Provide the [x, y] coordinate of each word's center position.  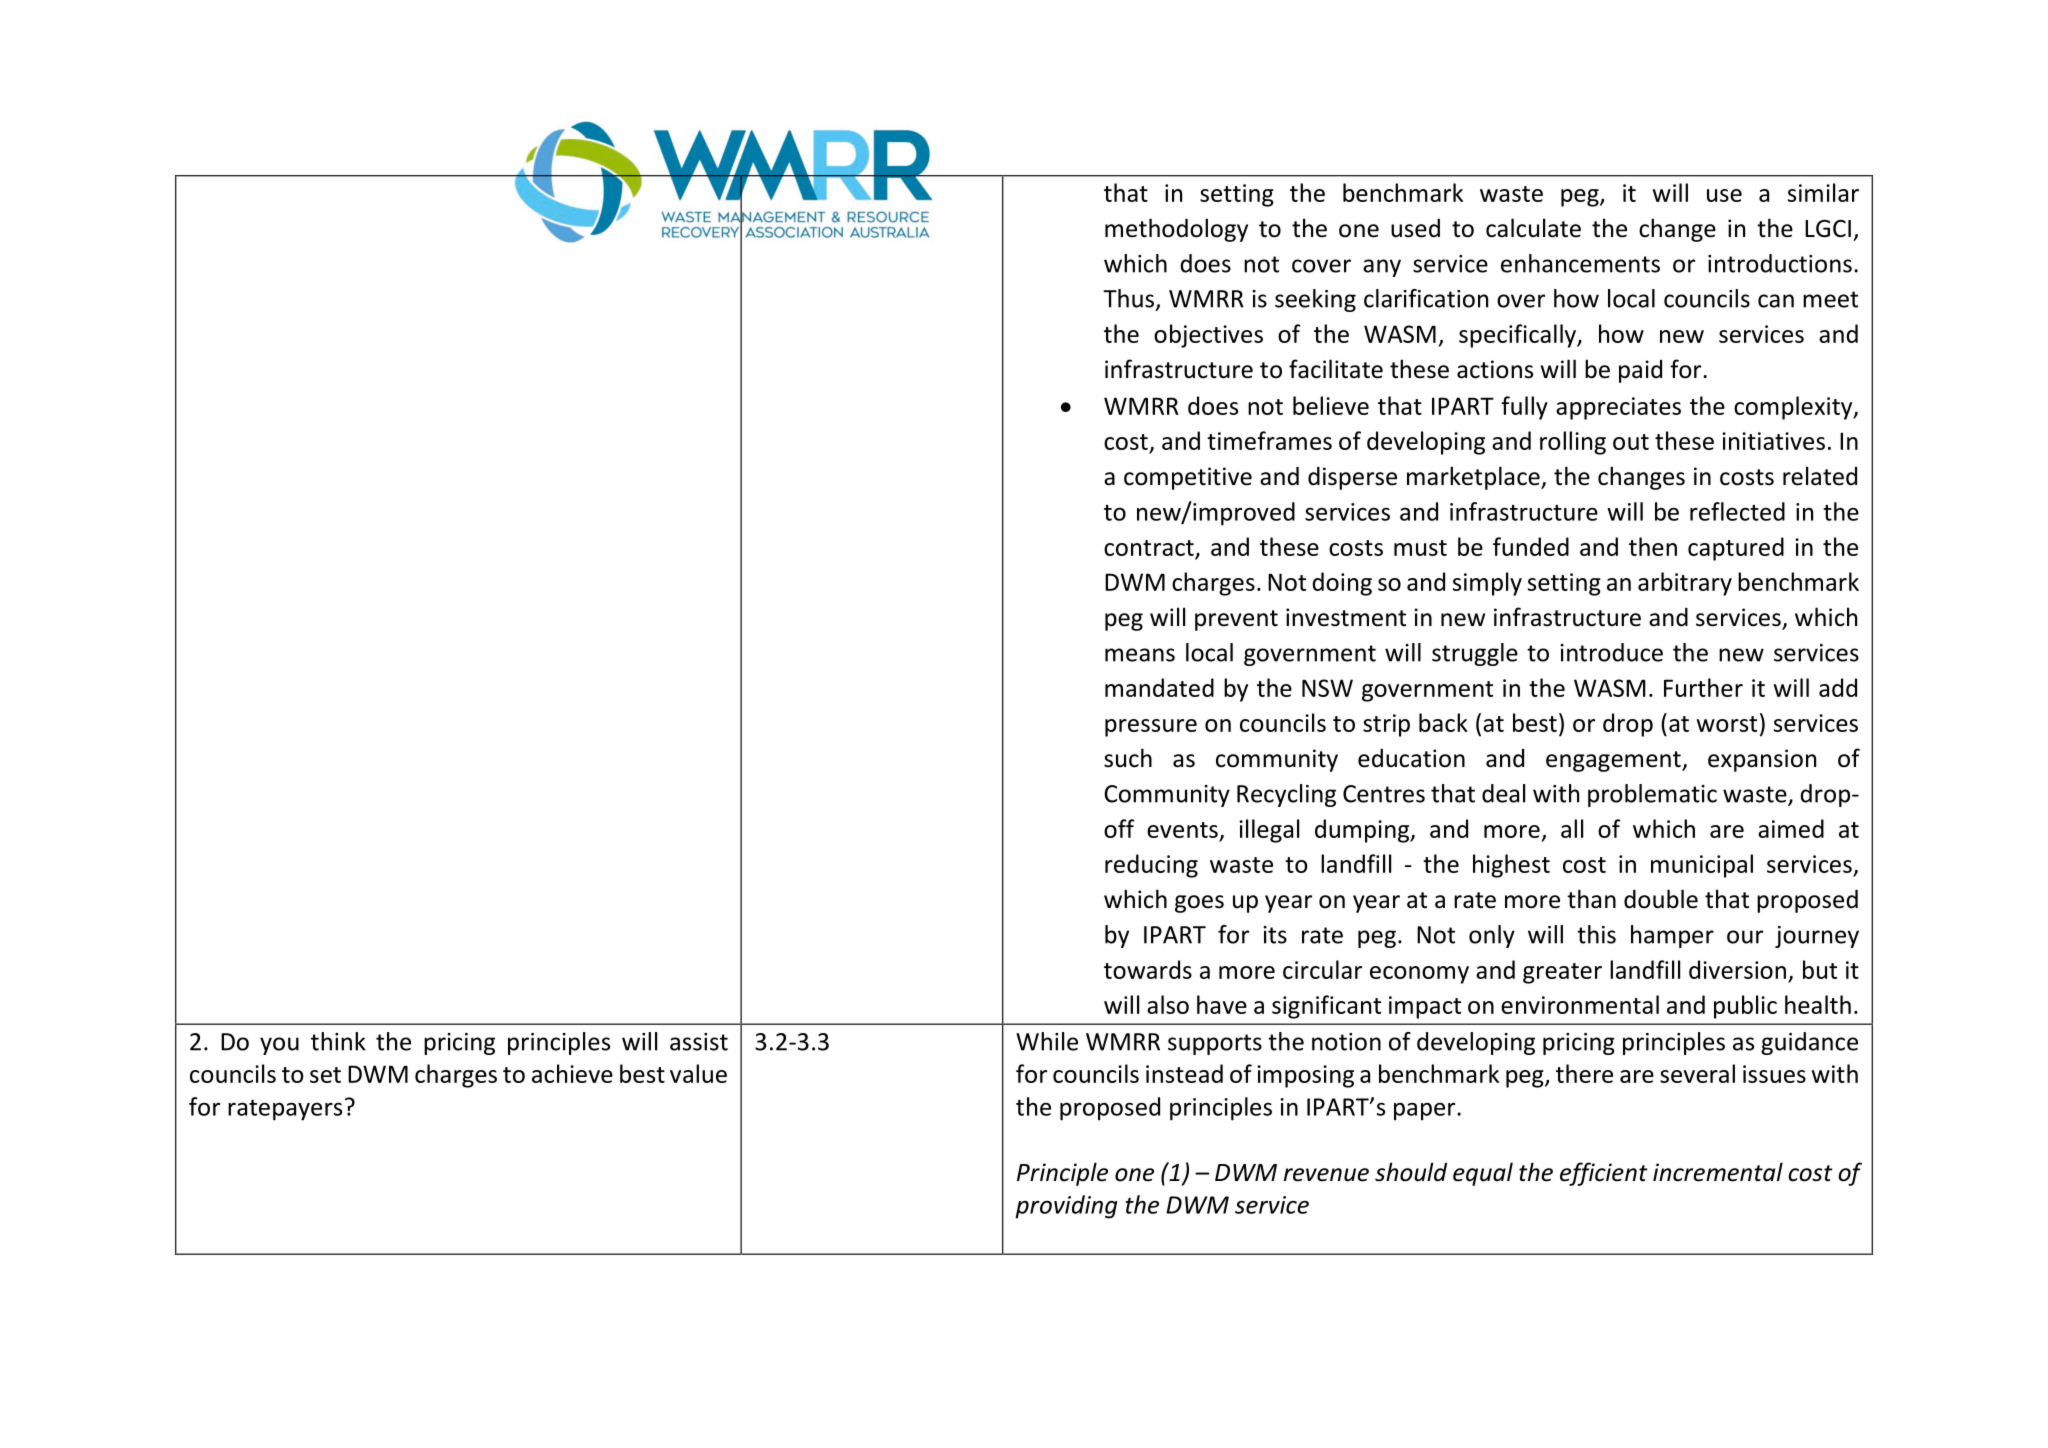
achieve [572, 1073]
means [1140, 655]
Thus [1128, 298]
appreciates [1618, 408]
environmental [1580, 1004]
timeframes [1269, 440]
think [338, 1041]
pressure [1151, 728]
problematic [1652, 795]
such [1128, 758]
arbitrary [1685, 584]
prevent [1236, 620]
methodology [1176, 230]
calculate [1533, 228]
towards [1148, 969]
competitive [1188, 478]
